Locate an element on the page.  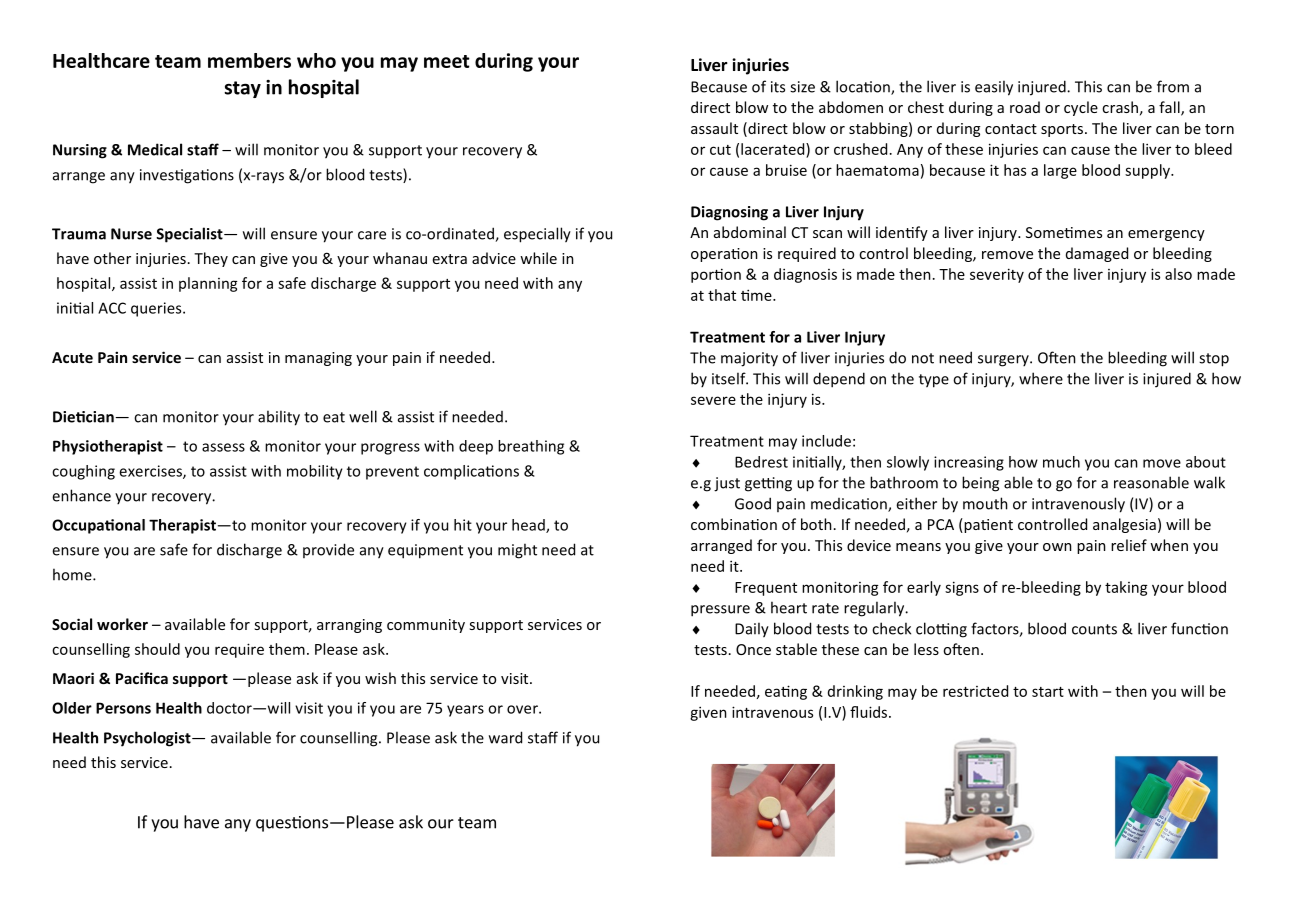
provide is located at coordinates (328, 550).
